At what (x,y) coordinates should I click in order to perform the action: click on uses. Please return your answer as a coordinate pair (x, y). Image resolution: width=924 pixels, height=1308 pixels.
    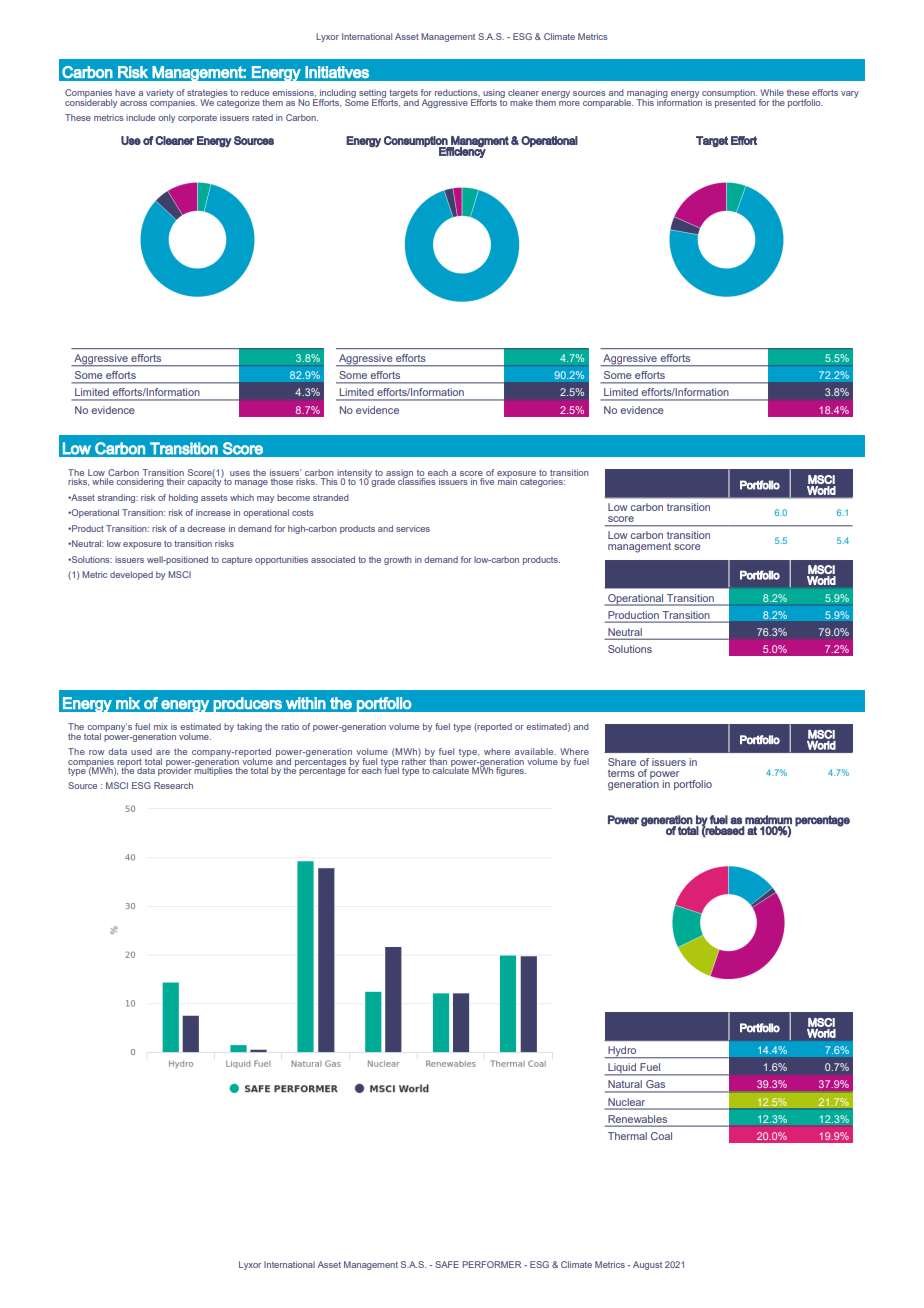
    Looking at the image, I should click on (240, 473).
